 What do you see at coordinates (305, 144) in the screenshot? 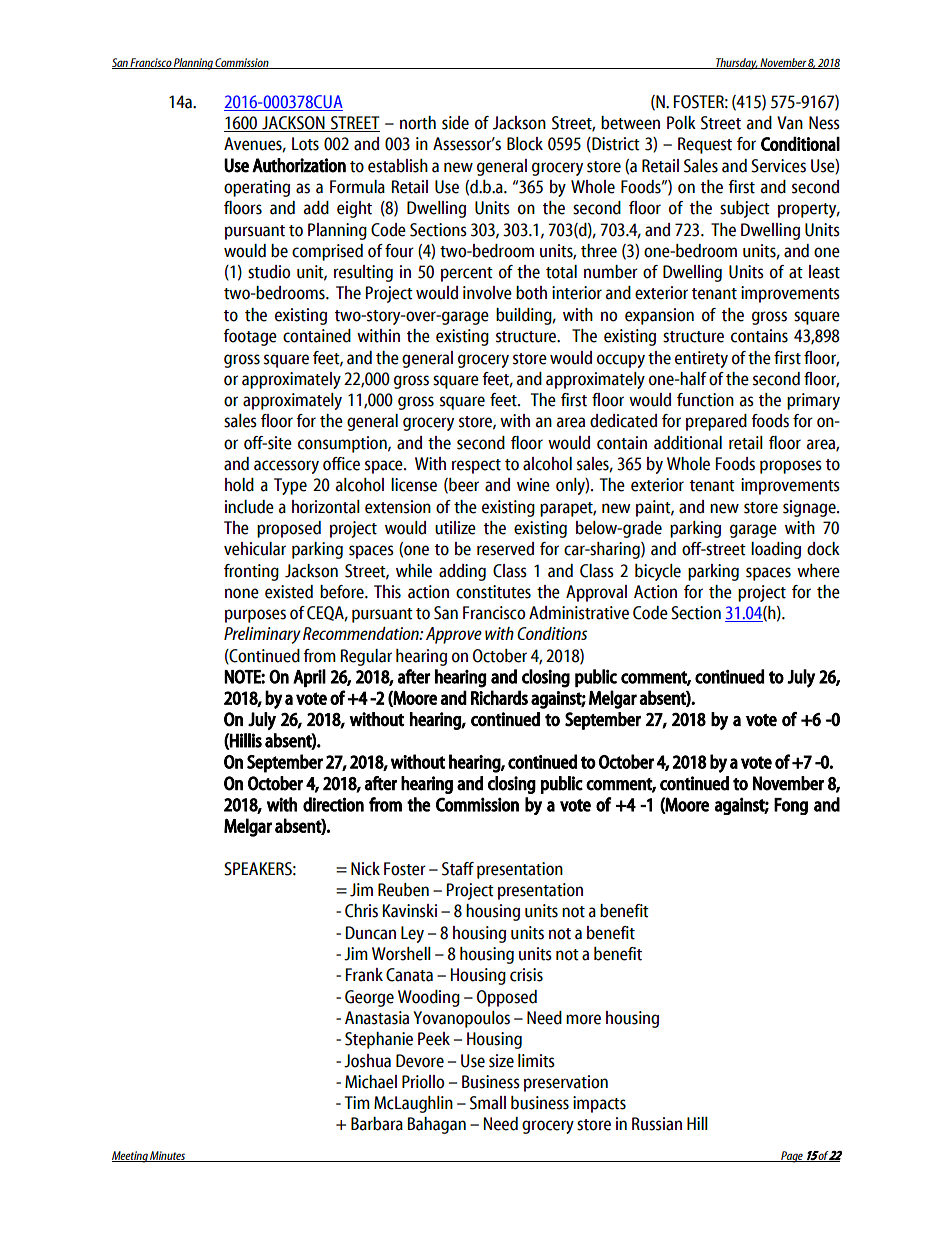
I see `Lots` at bounding box center [305, 144].
